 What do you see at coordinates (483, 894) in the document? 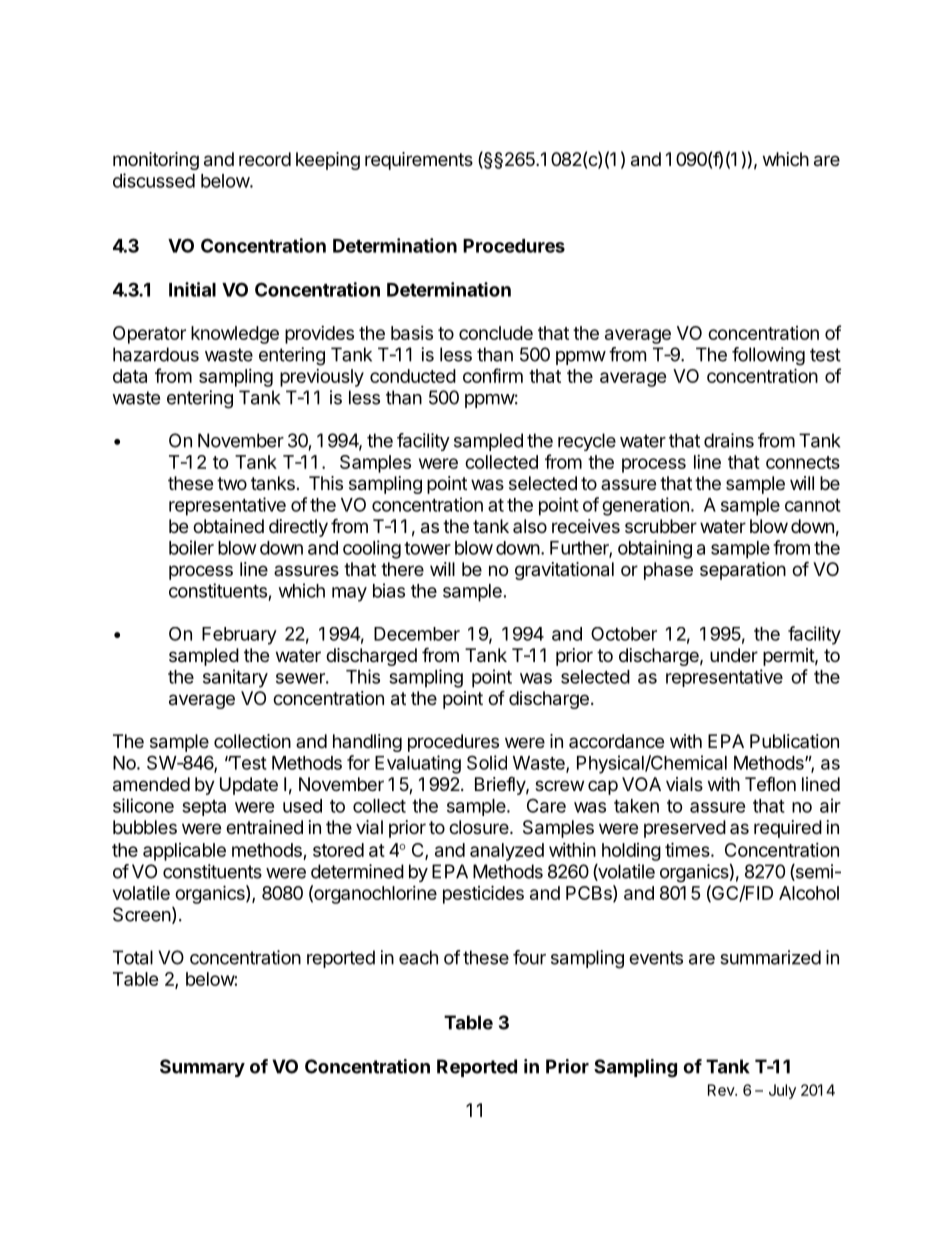
I see `pesticides` at bounding box center [483, 894].
